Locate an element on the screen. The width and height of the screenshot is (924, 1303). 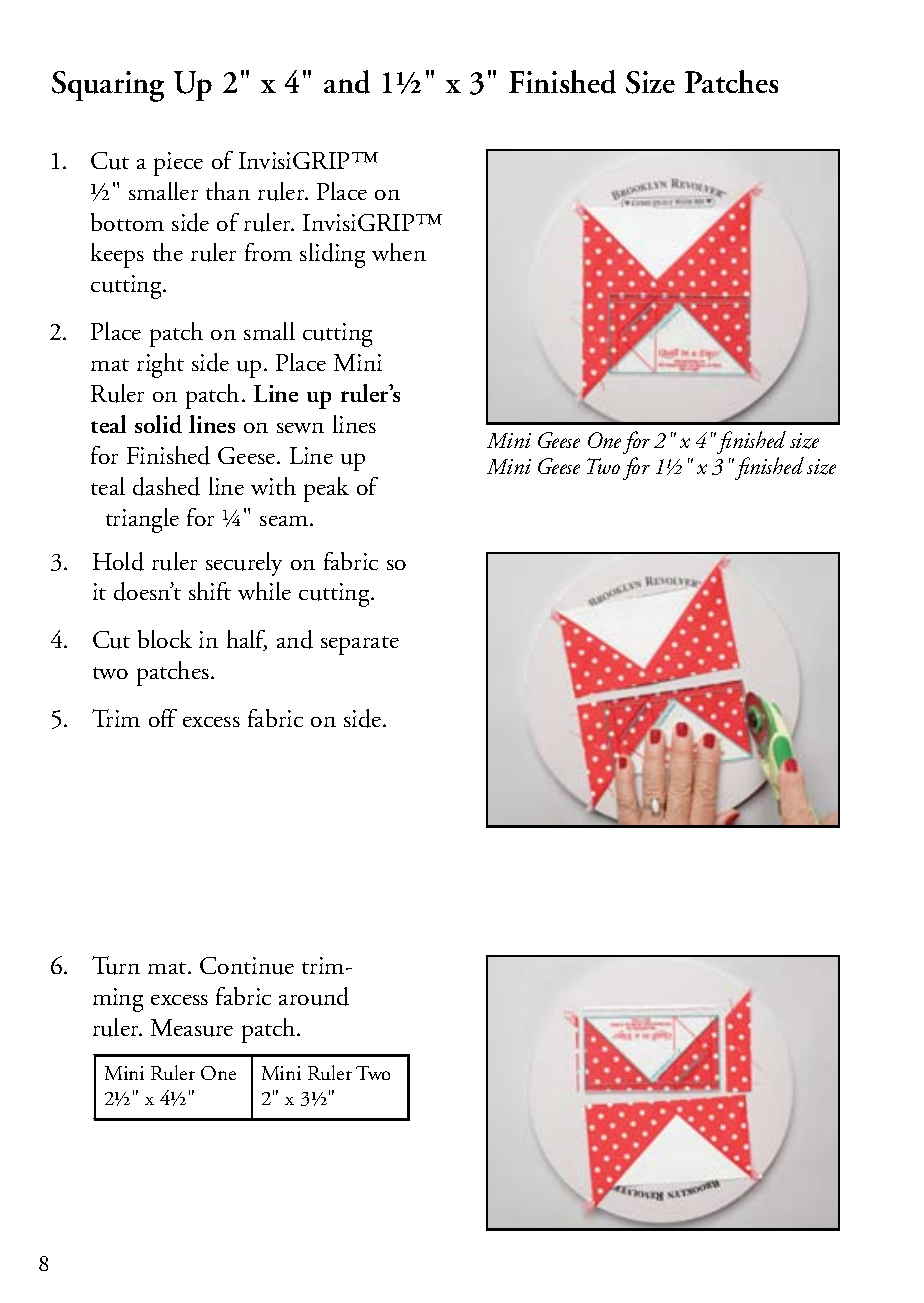
block is located at coordinates (165, 639).
